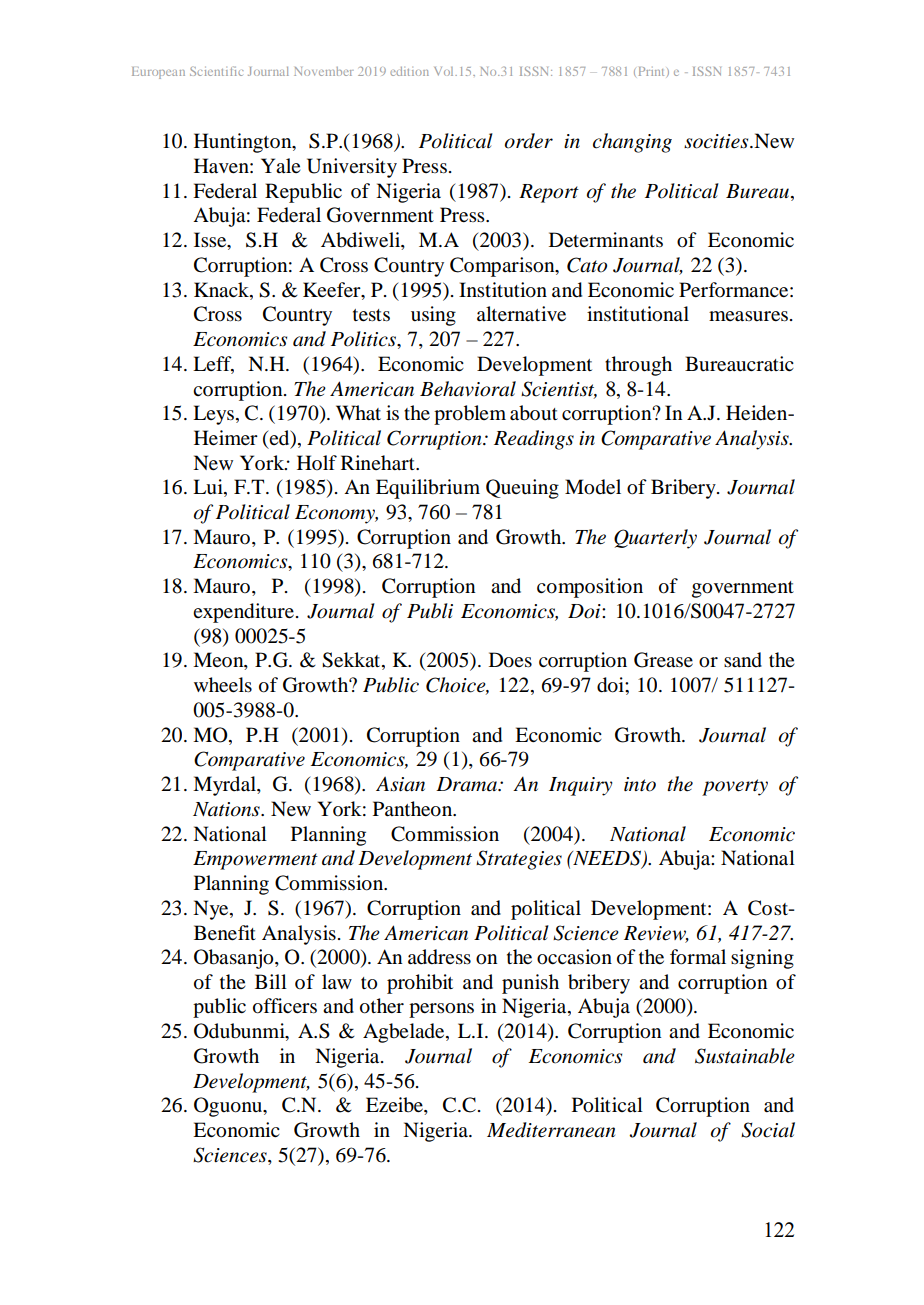 This screenshot has height=1305, width=924. I want to click on edition, so click(409, 71).
